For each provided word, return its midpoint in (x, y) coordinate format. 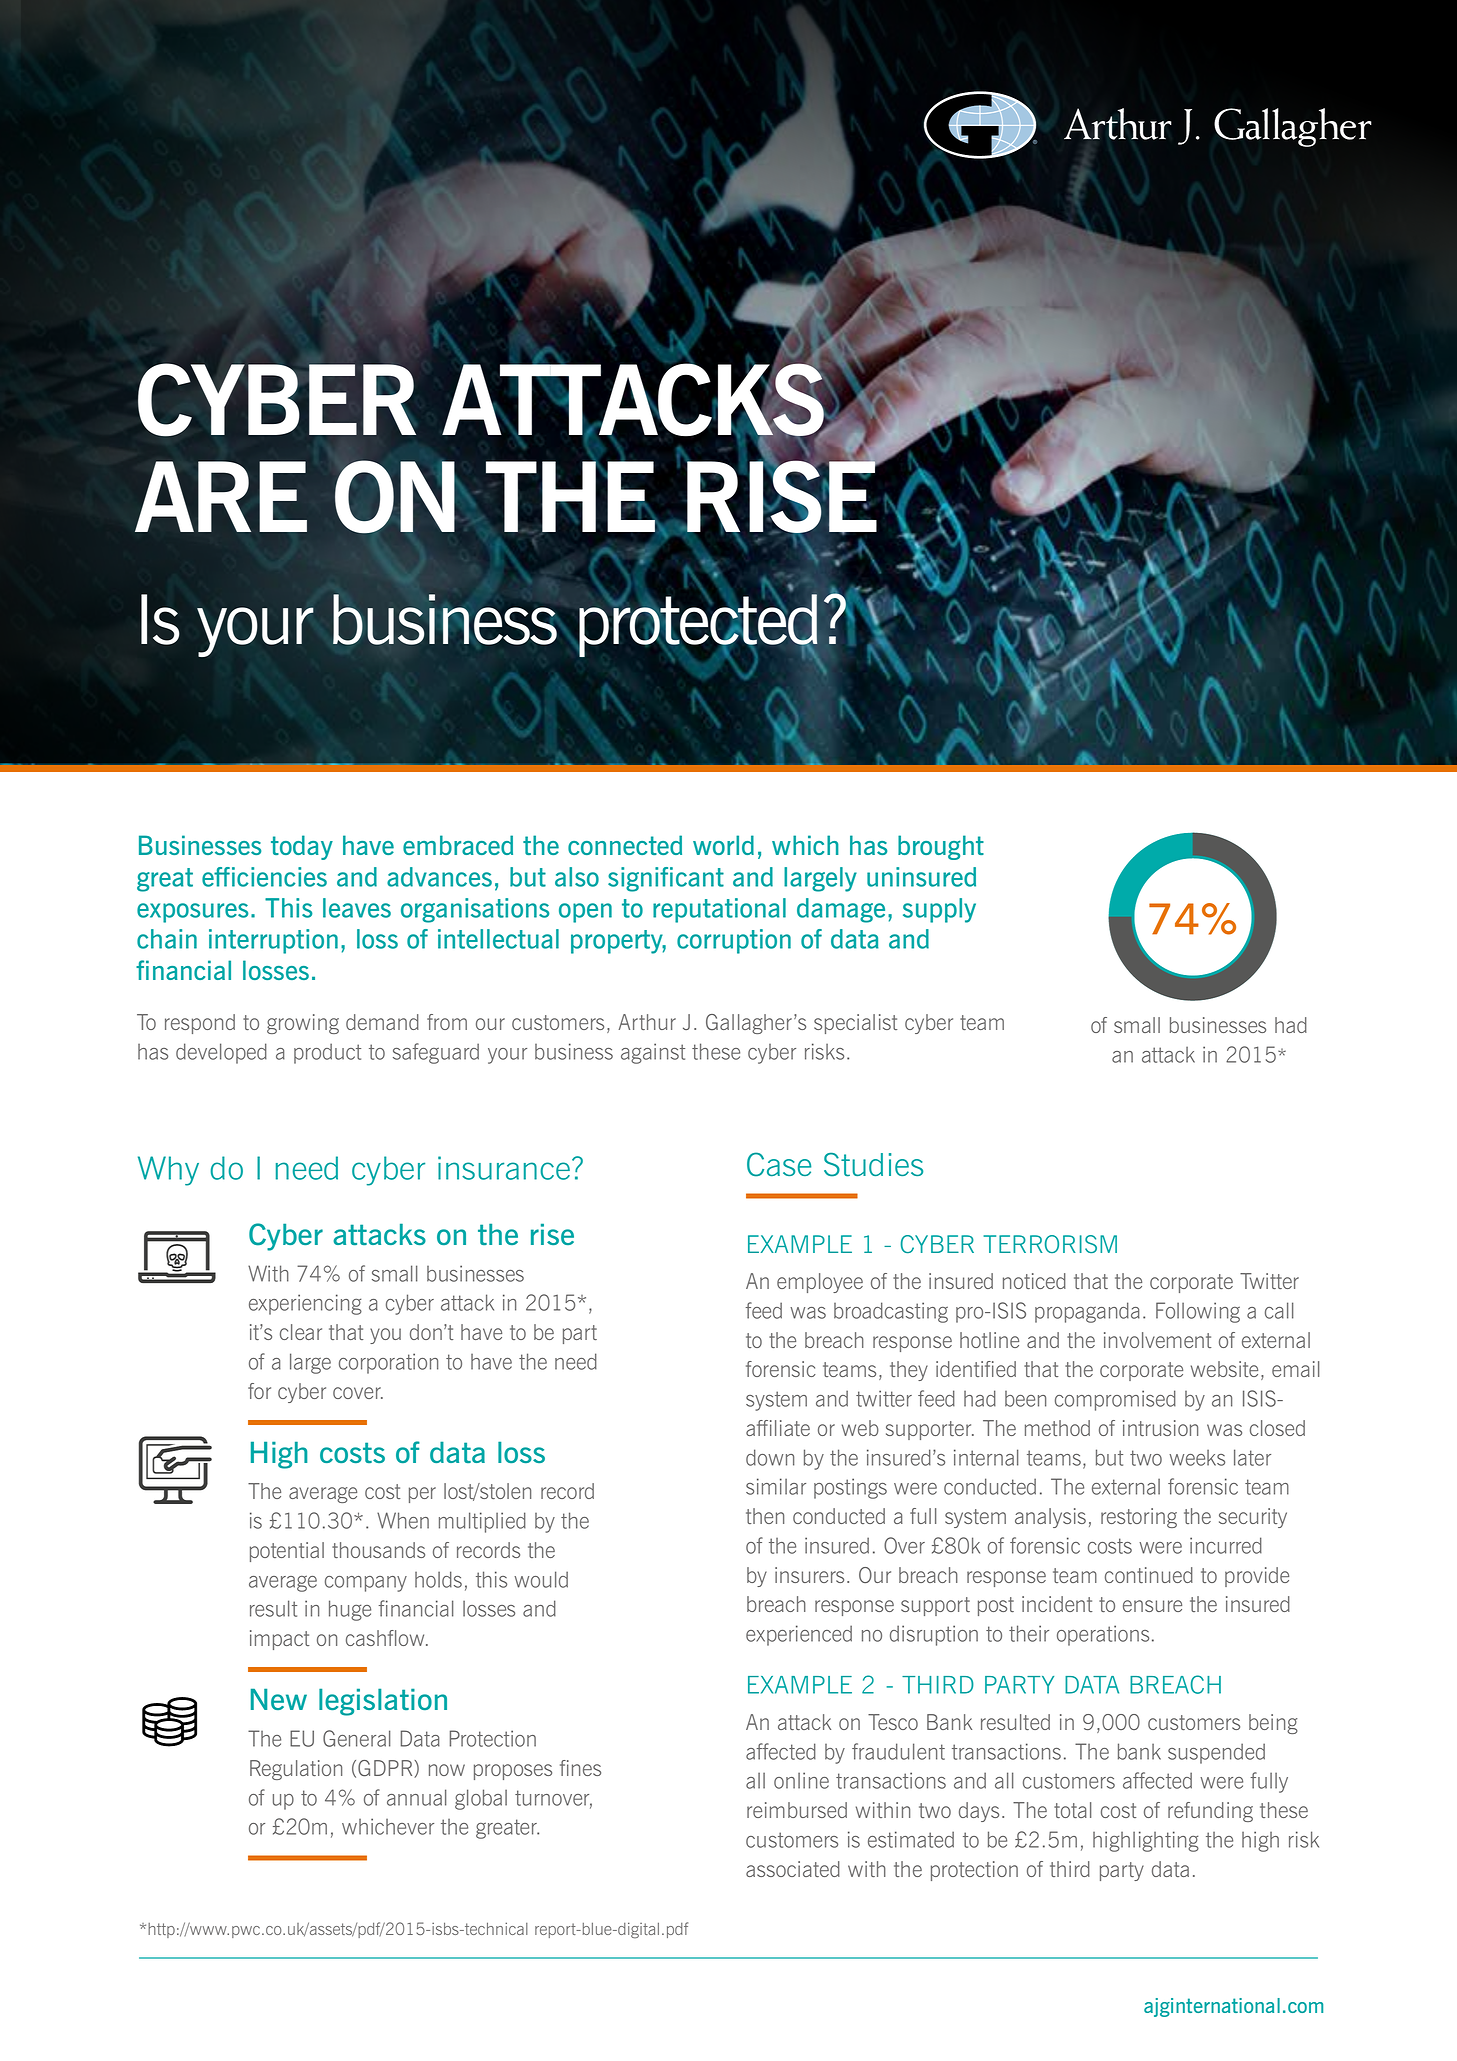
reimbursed (797, 1810)
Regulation (296, 1770)
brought (941, 847)
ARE (221, 496)
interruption (273, 941)
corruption (734, 941)
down (770, 1457)
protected (698, 626)
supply (939, 910)
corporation (388, 1363)
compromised (1115, 1400)
